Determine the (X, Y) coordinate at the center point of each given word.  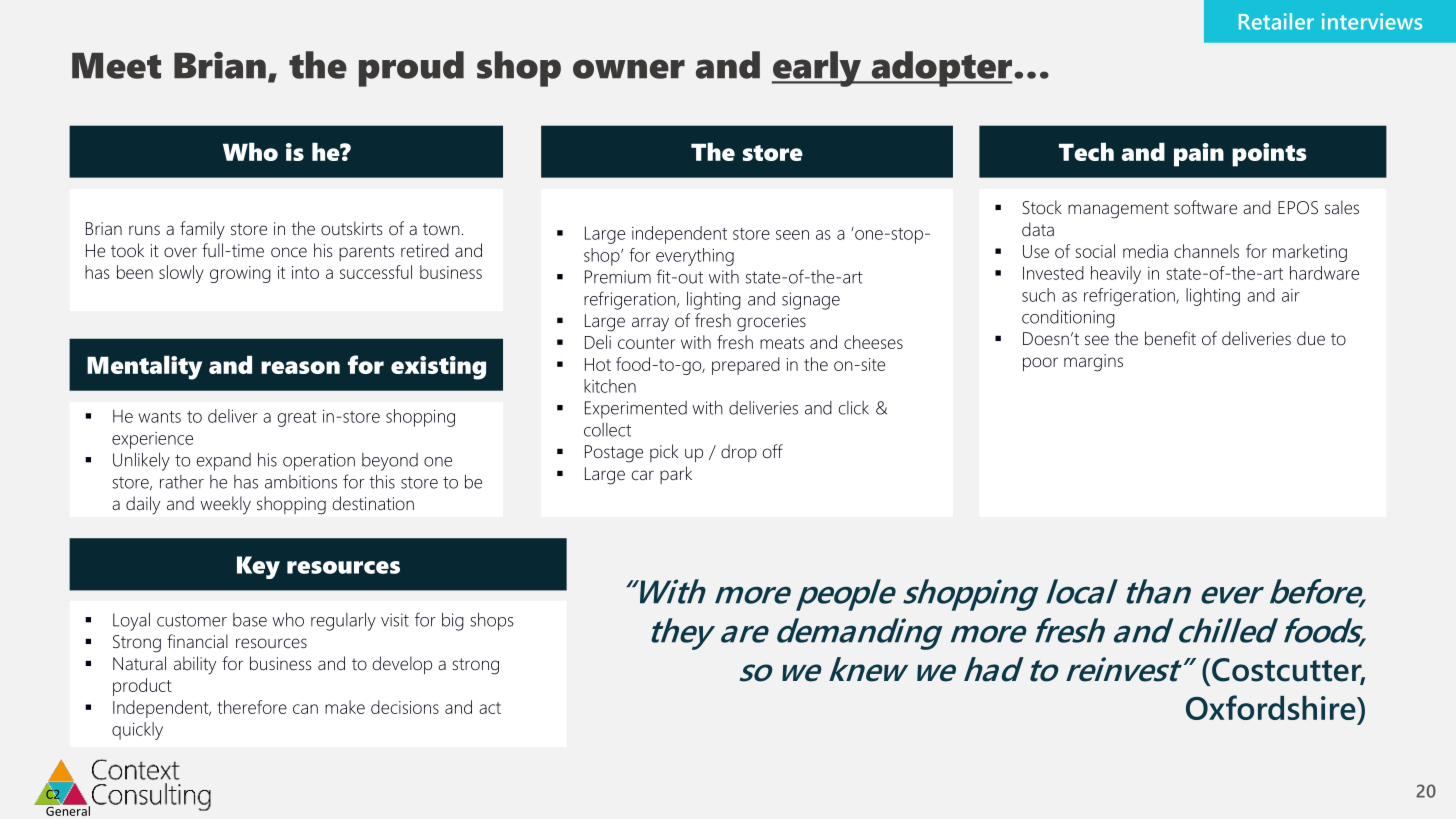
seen (792, 235)
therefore (252, 707)
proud (411, 69)
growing (240, 274)
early (817, 69)
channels (1206, 251)
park (676, 475)
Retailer (1276, 21)
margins (1093, 363)
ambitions (301, 482)
